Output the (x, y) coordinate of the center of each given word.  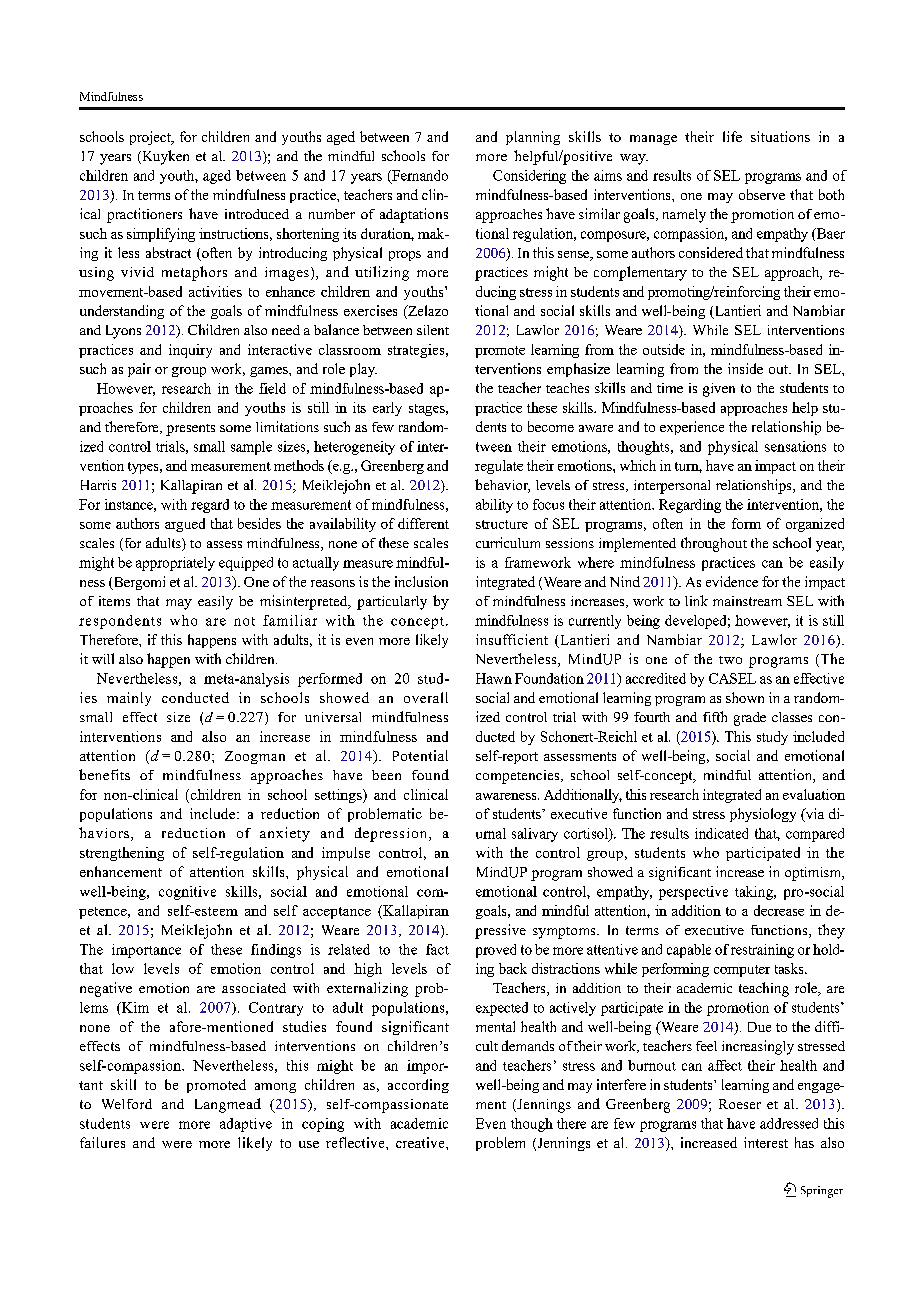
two (730, 660)
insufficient (512, 639)
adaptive (246, 1125)
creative (421, 1142)
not (244, 621)
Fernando (419, 176)
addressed (789, 1123)
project (151, 138)
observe (762, 194)
